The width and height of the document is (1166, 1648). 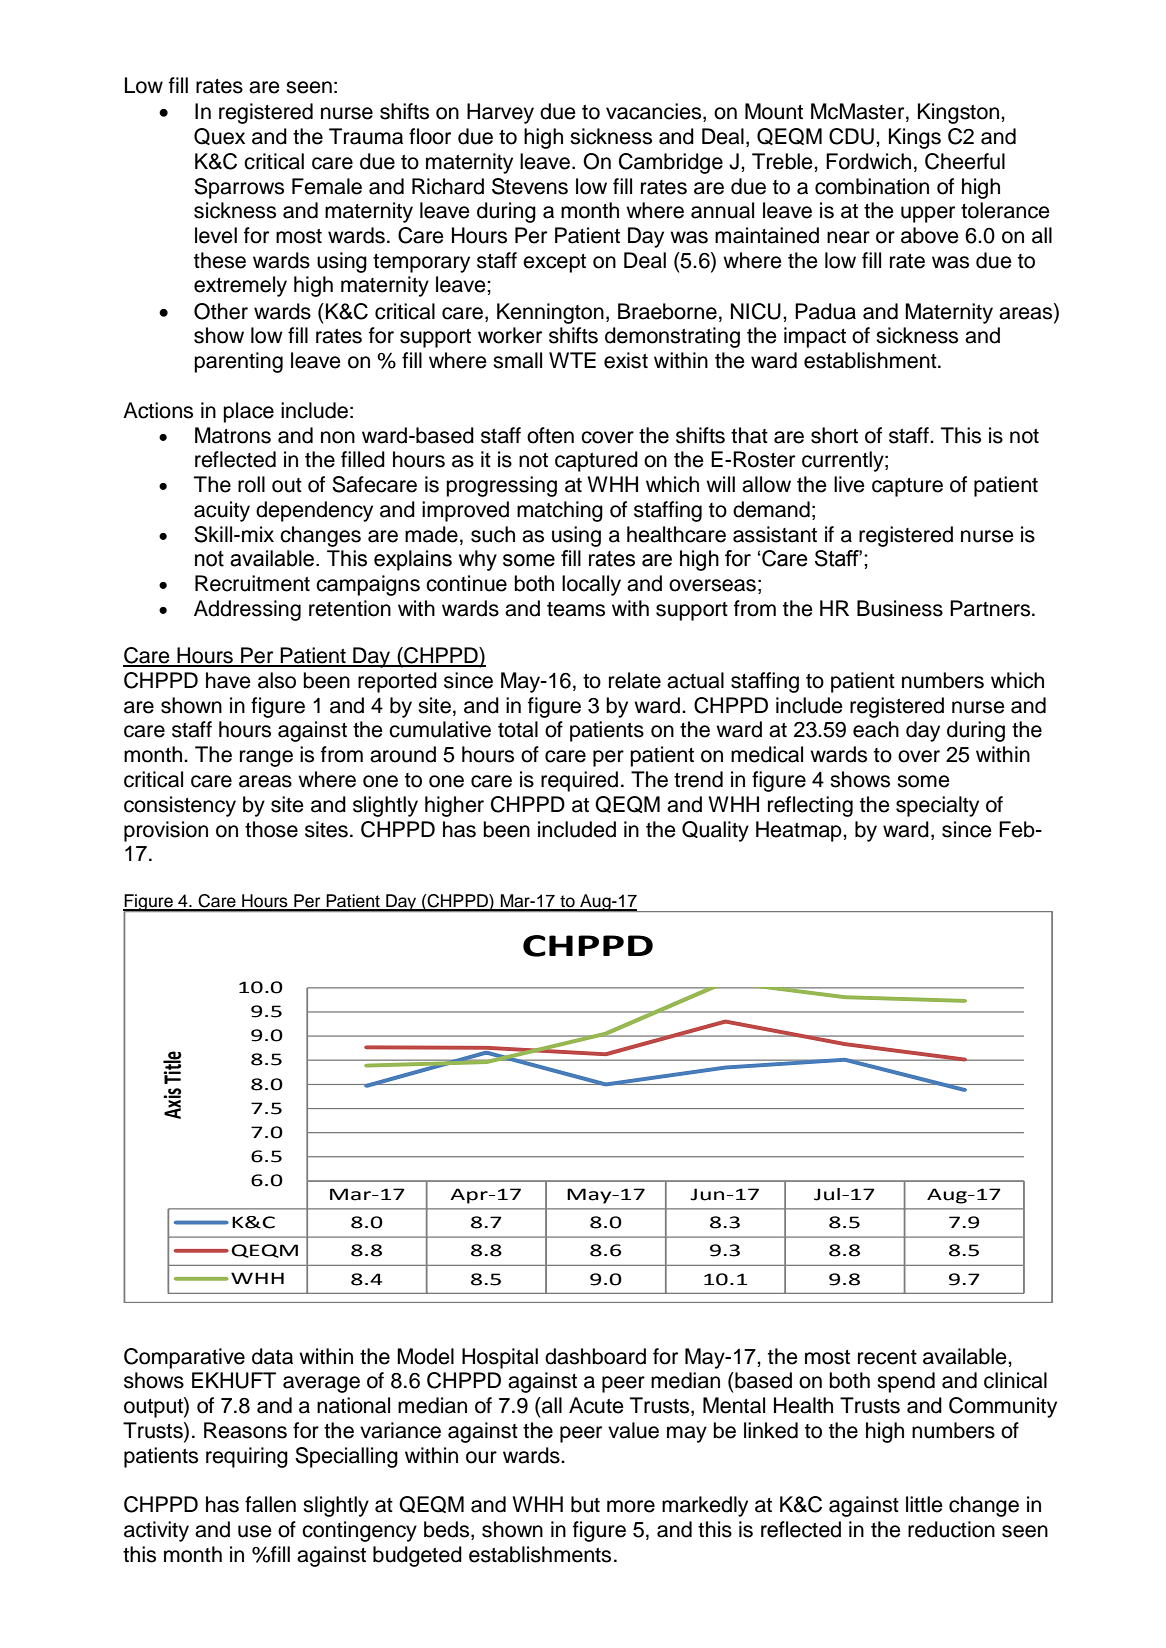 What do you see at coordinates (327, 186) in the document?
I see `Female` at bounding box center [327, 186].
